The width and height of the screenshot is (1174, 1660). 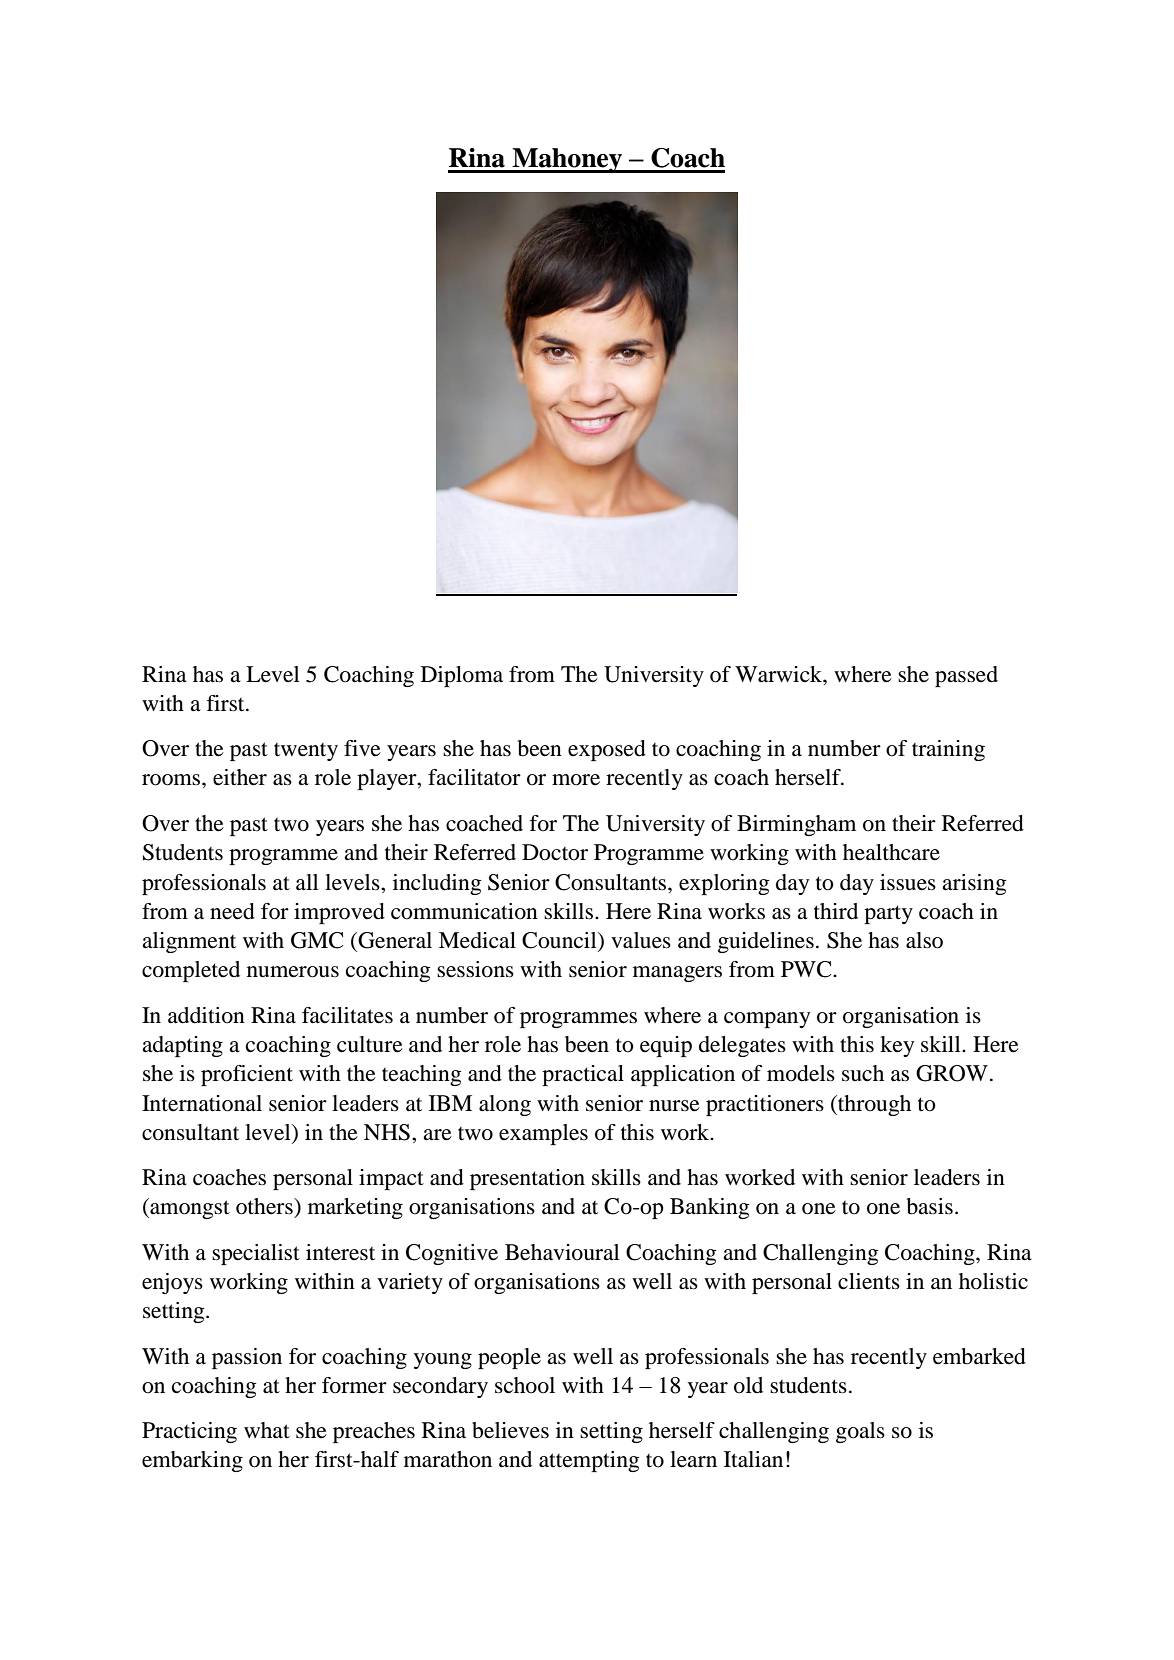 I want to click on what, so click(x=267, y=1430).
